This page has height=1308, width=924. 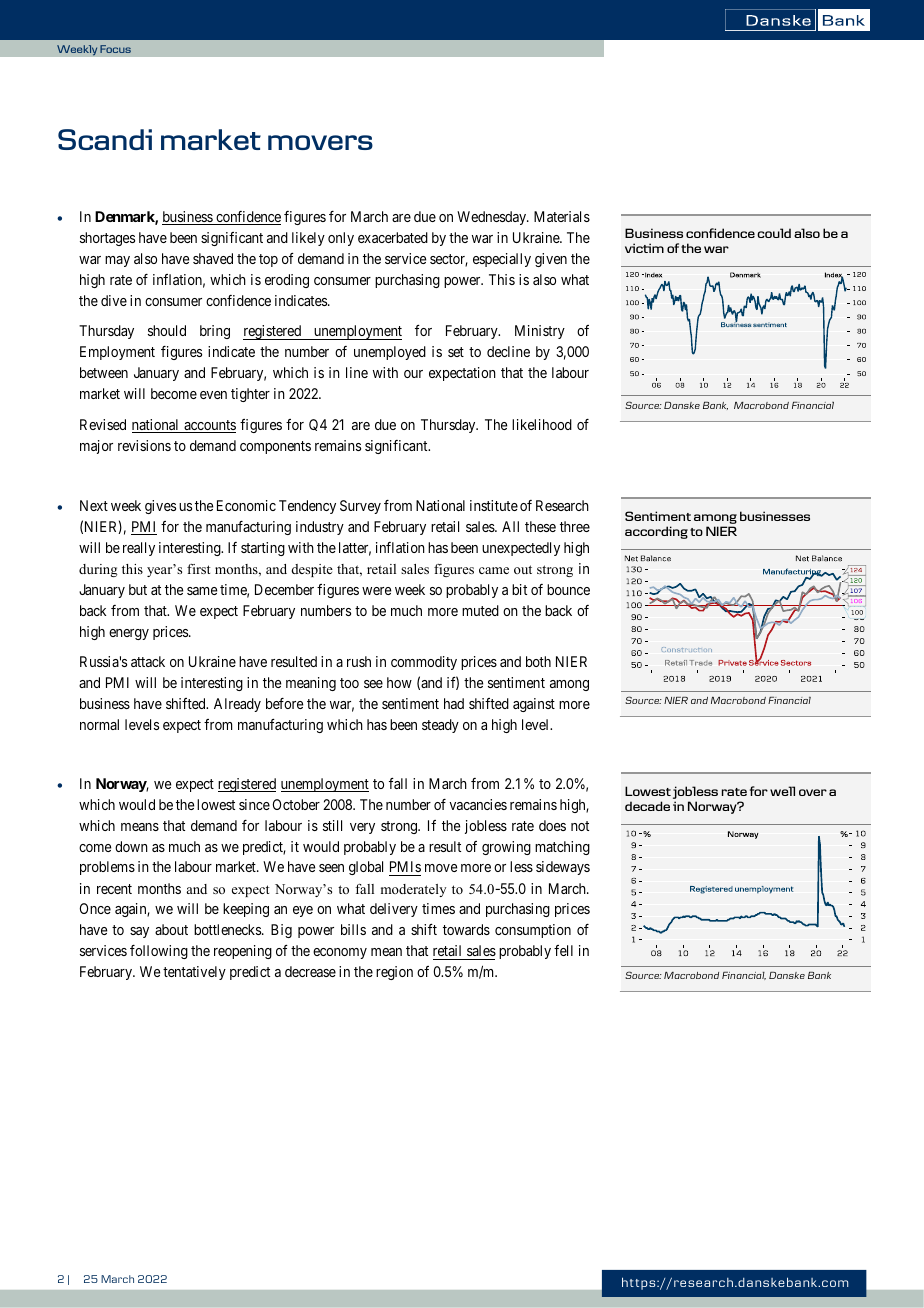 What do you see at coordinates (160, 507) in the page?
I see `gives` at bounding box center [160, 507].
